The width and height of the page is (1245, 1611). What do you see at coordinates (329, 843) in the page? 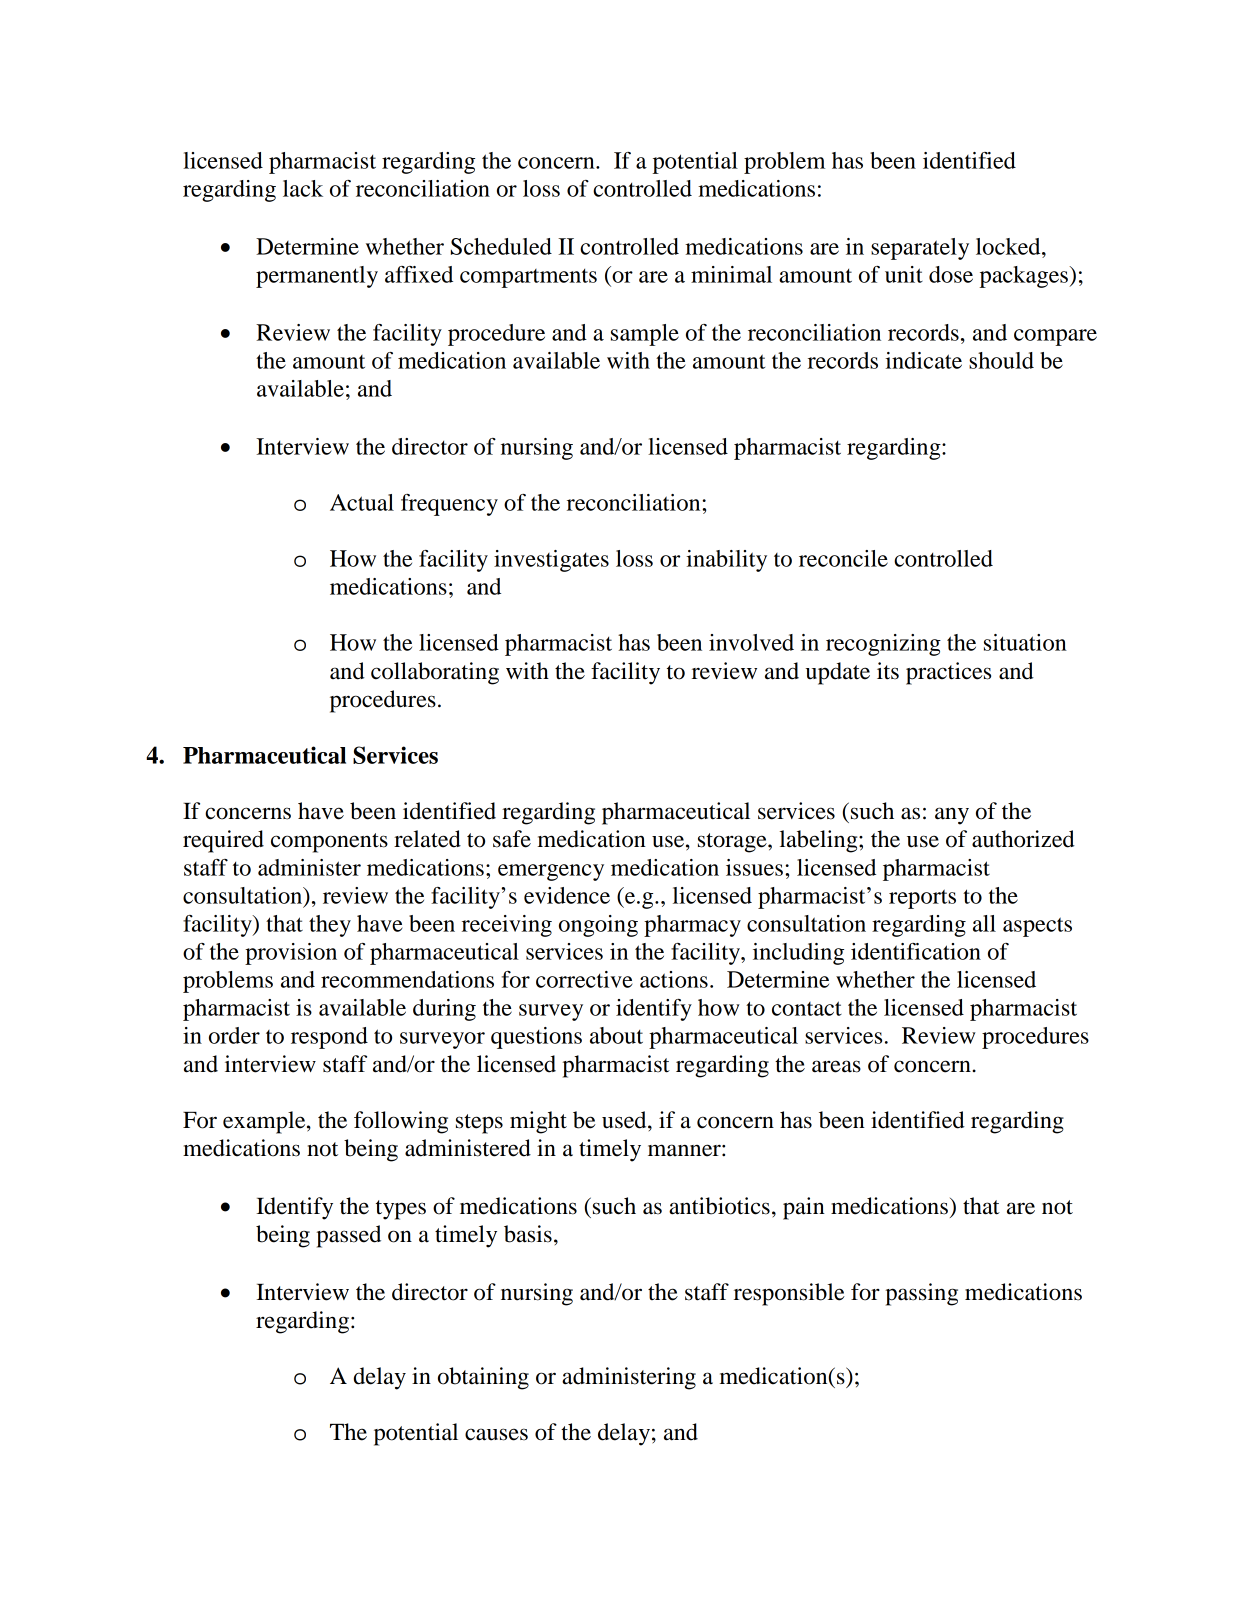
I see `components` at bounding box center [329, 843].
